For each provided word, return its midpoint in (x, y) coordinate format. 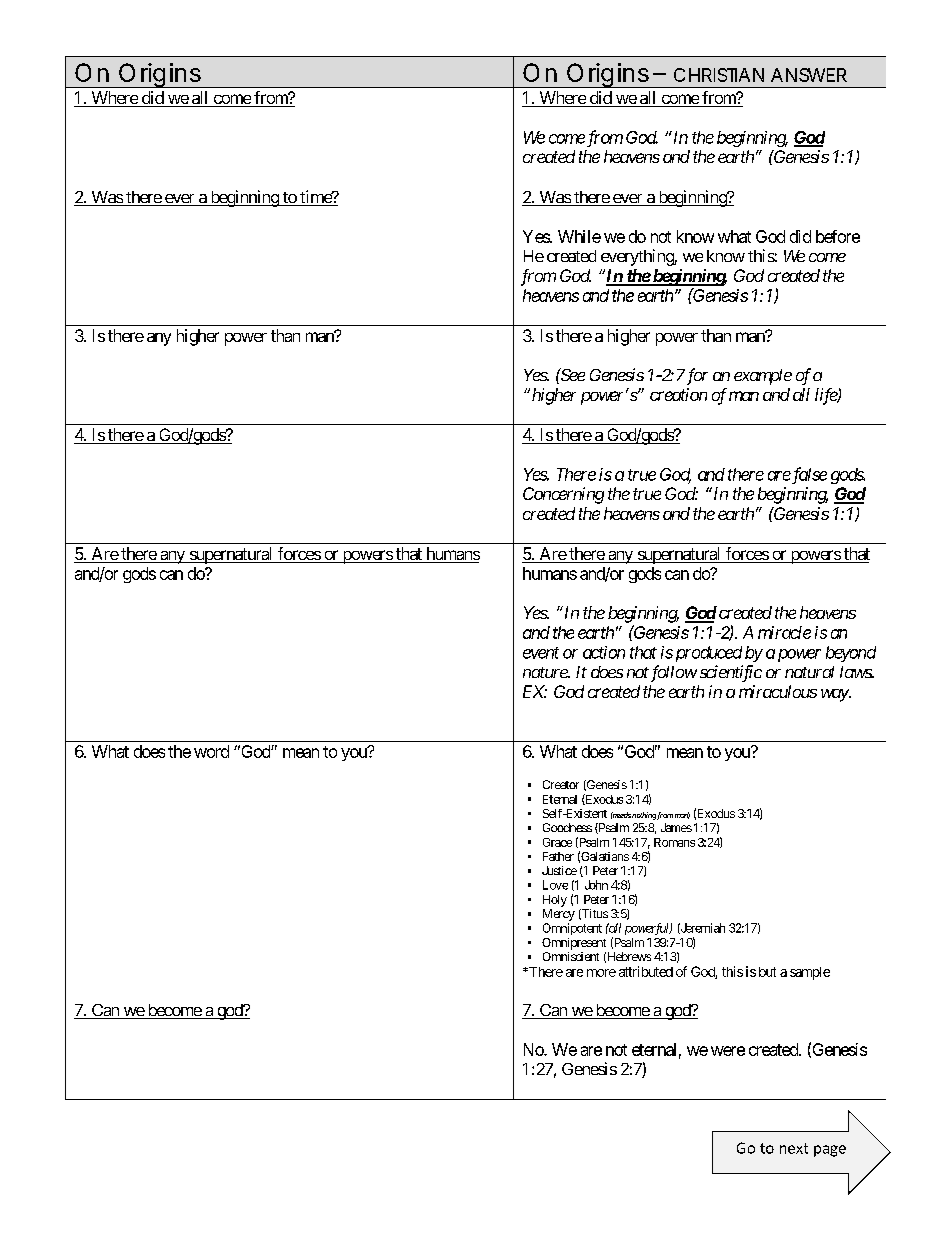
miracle (784, 632)
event (541, 653)
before (838, 236)
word (211, 751)
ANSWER (809, 75)
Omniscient (571, 956)
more (601, 973)
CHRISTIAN (719, 75)
